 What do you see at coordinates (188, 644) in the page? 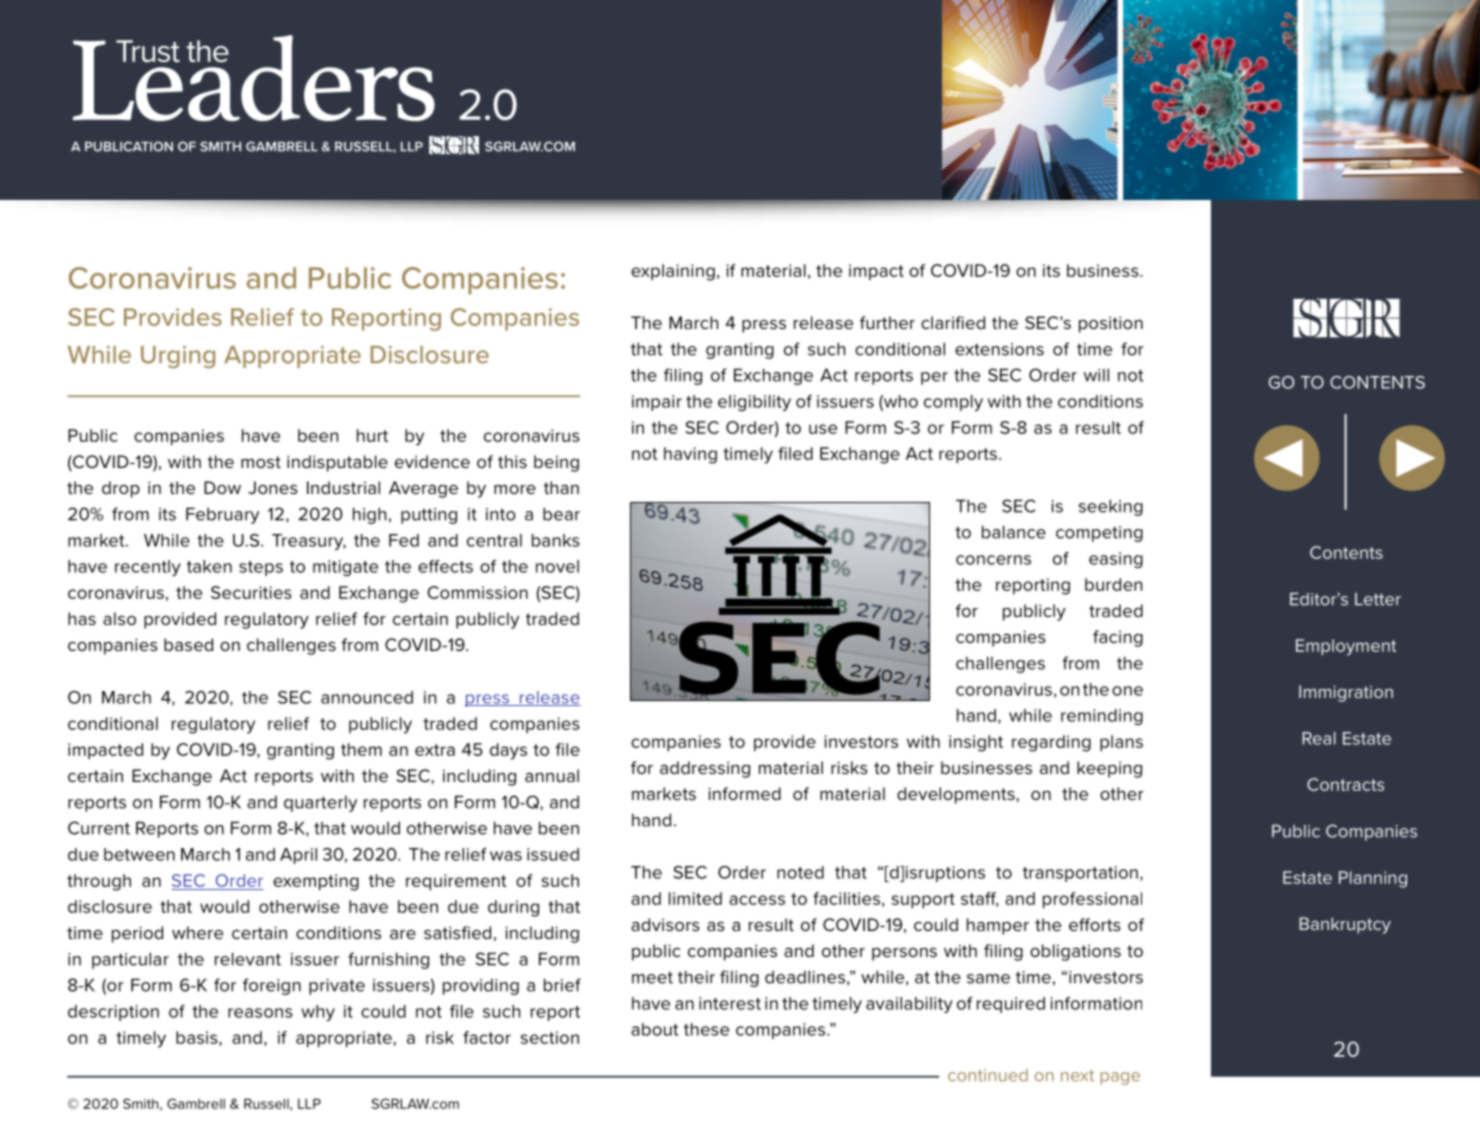
I see `based` at bounding box center [188, 644].
